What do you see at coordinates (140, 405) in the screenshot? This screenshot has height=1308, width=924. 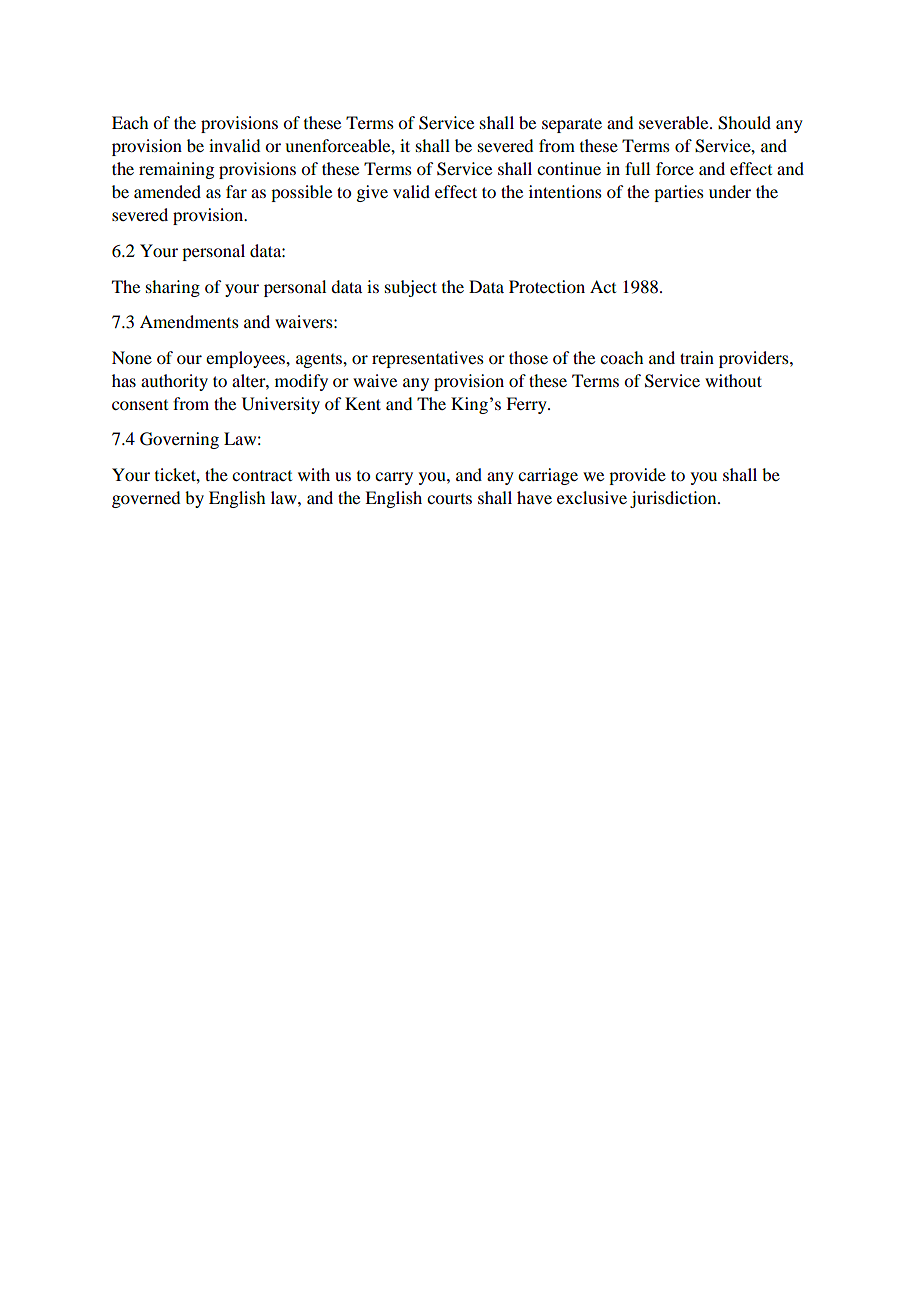 I see `consent` at bounding box center [140, 405].
